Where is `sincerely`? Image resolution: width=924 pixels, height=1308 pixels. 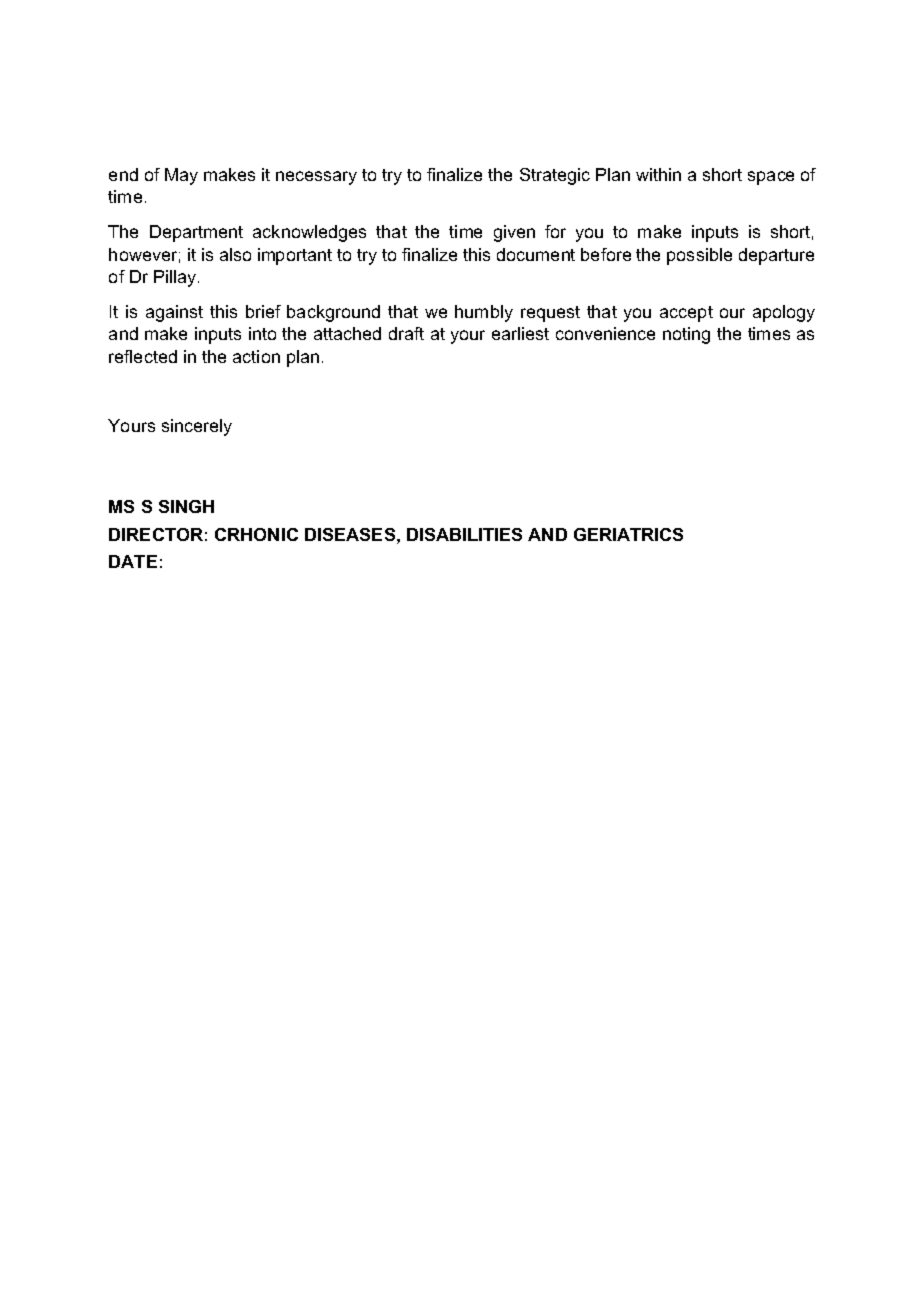 sincerely is located at coordinates (197, 427).
